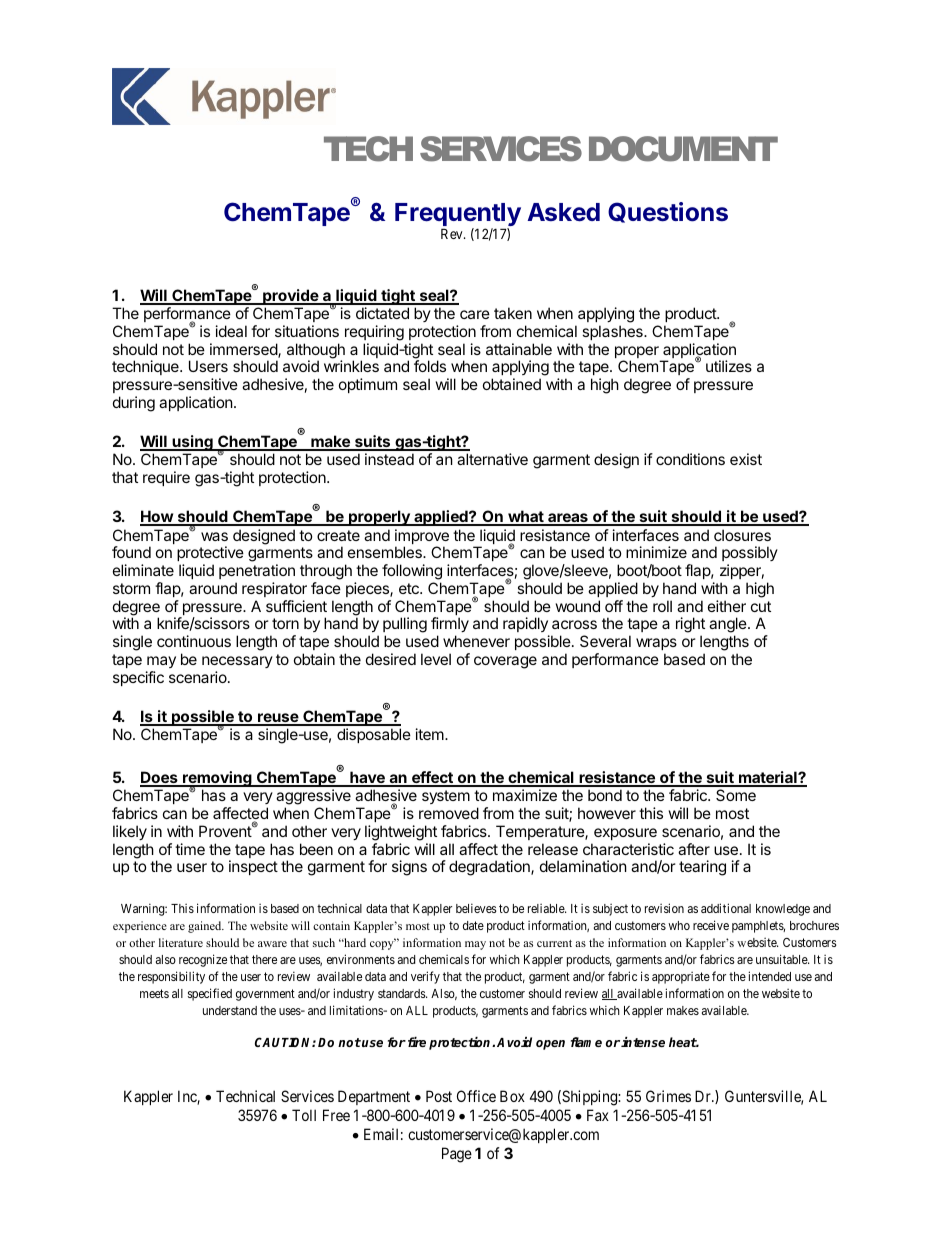  What do you see at coordinates (457, 1155) in the document?
I see `Page` at bounding box center [457, 1155].
